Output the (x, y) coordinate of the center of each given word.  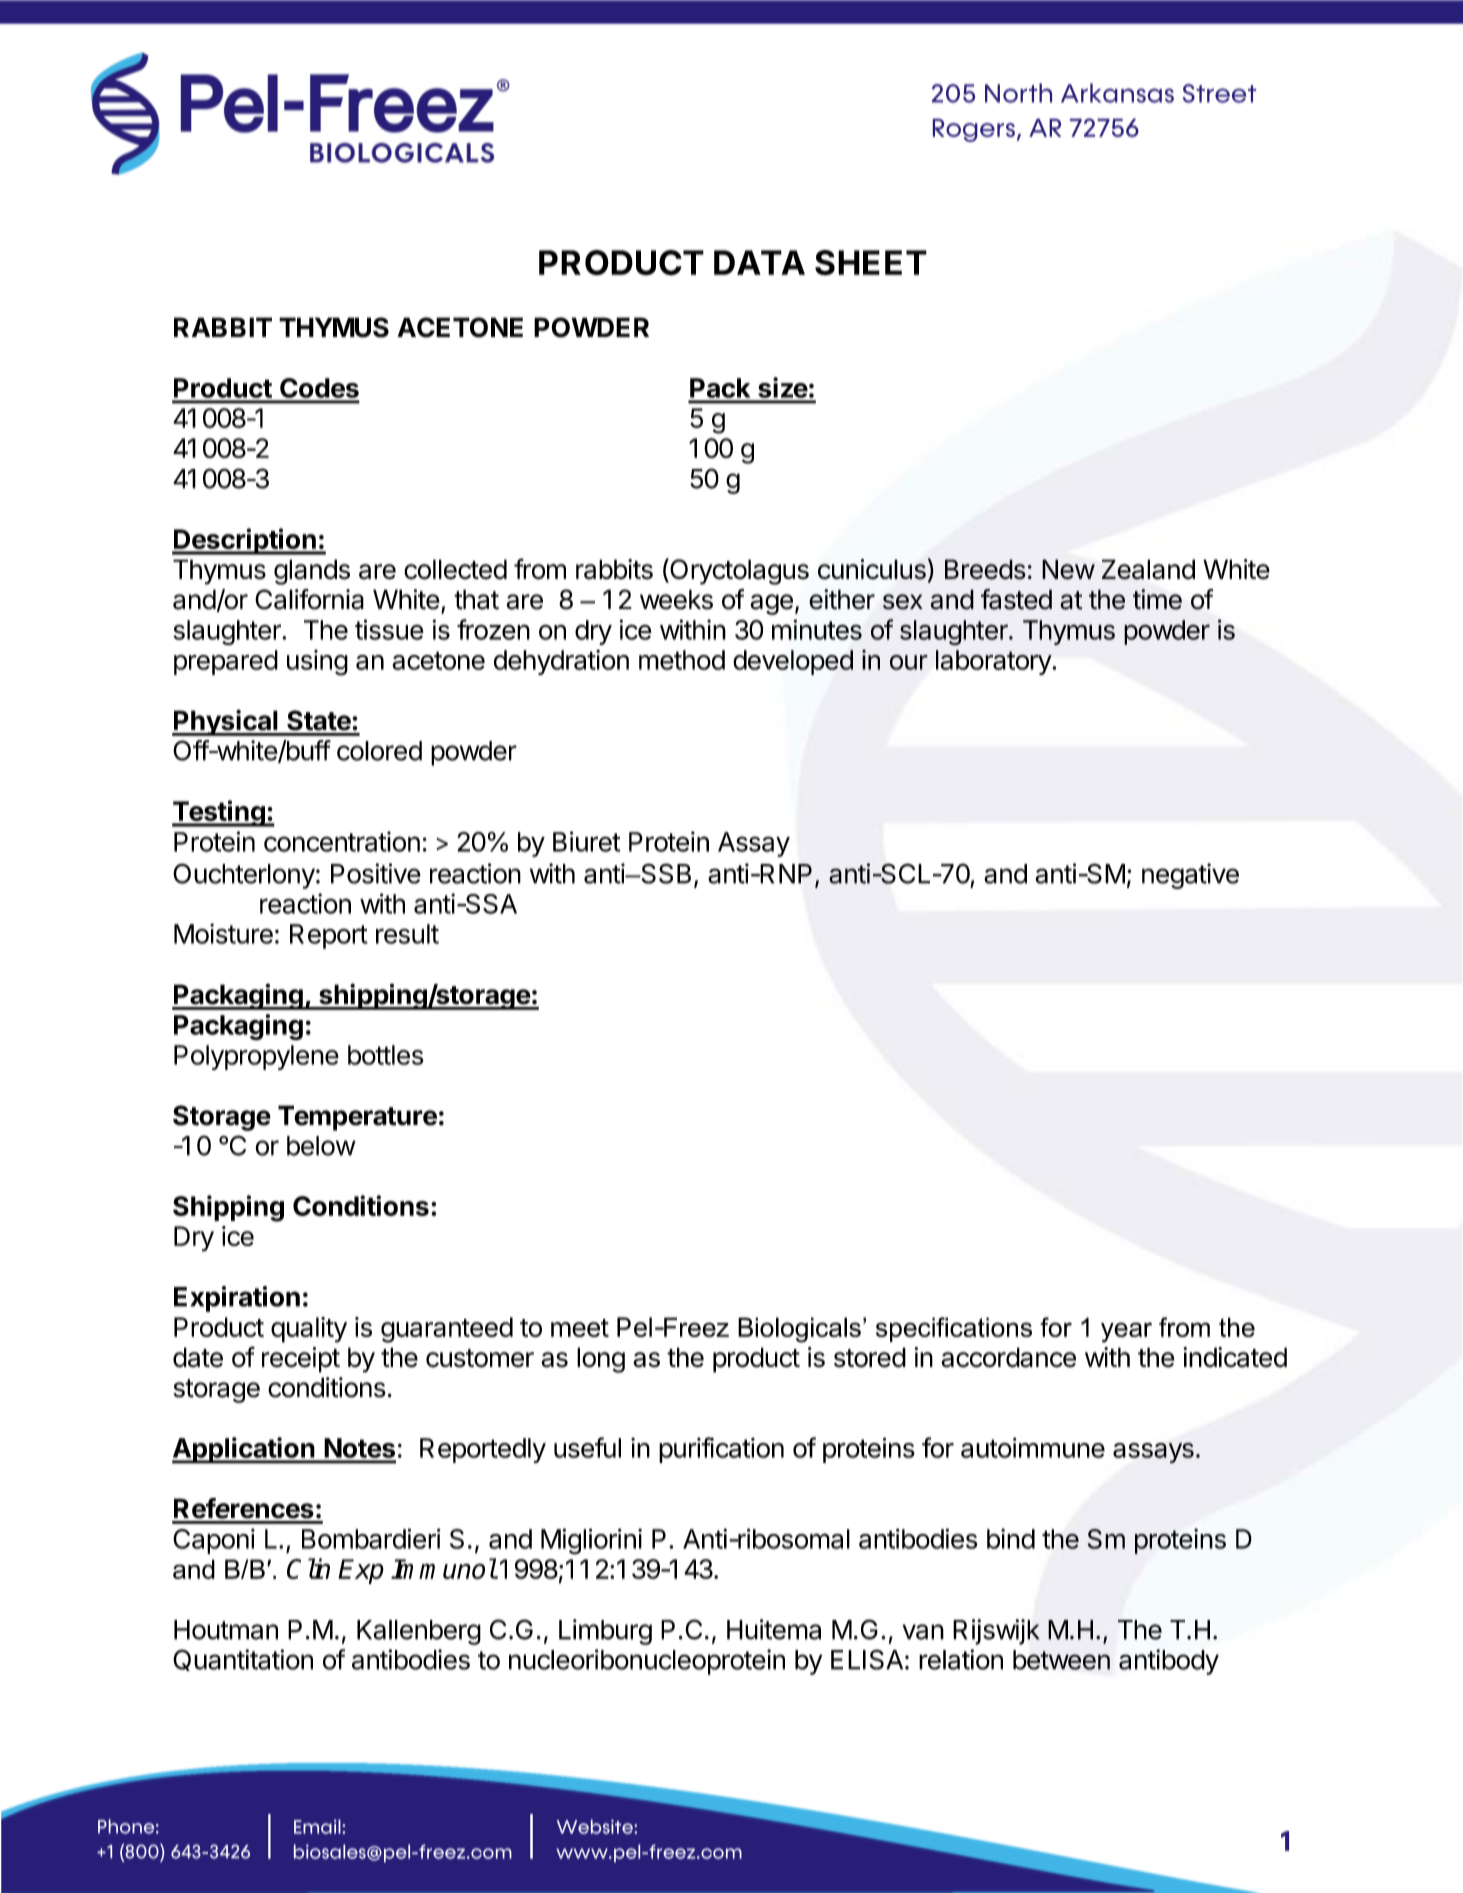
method (682, 660)
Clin (308, 1568)
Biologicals (799, 1330)
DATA (759, 262)
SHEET (871, 263)
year (1126, 1332)
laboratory (994, 662)
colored (379, 751)
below (321, 1146)
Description (245, 541)
